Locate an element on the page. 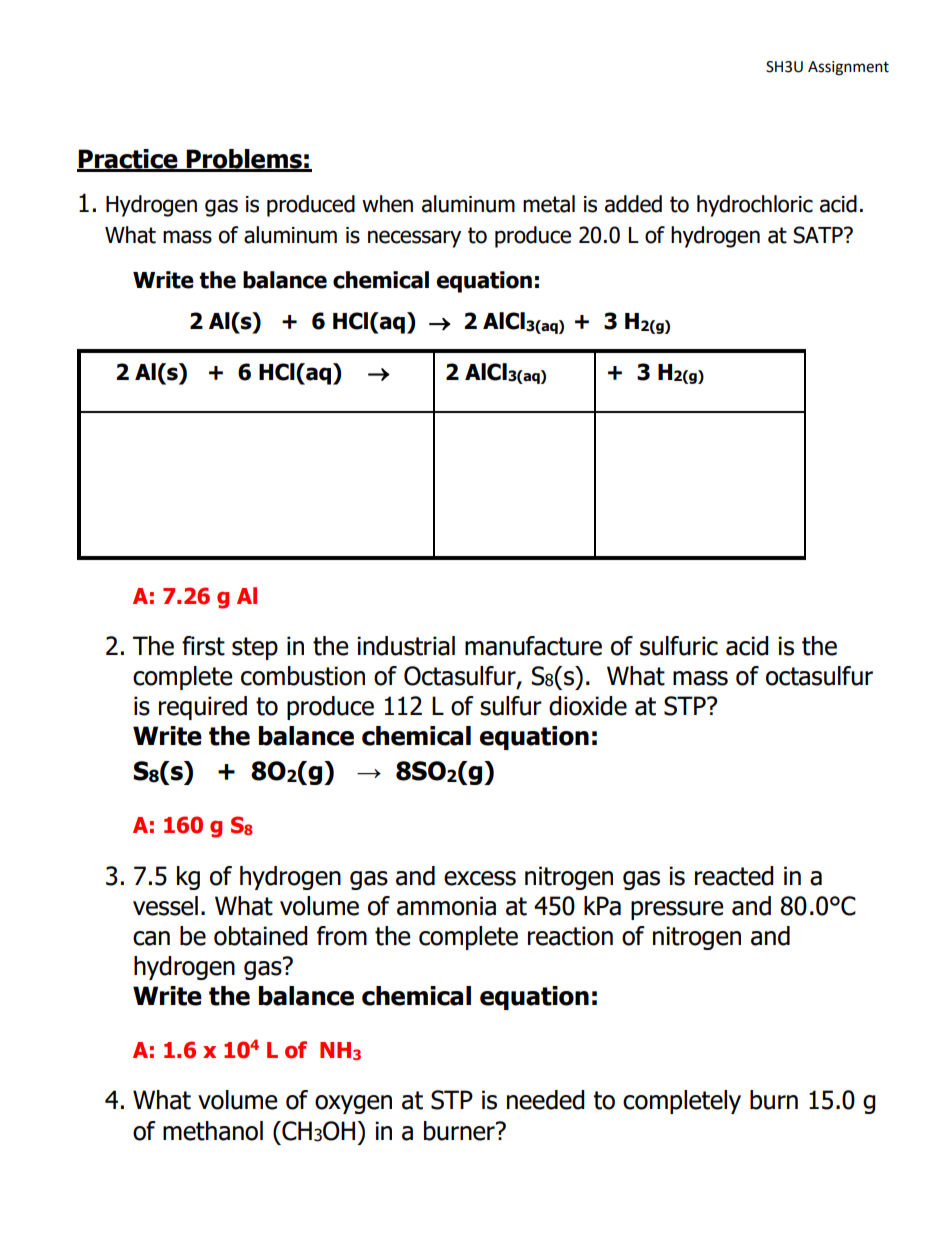 This page has width=952, height=1233. dioxide is located at coordinates (588, 706).
